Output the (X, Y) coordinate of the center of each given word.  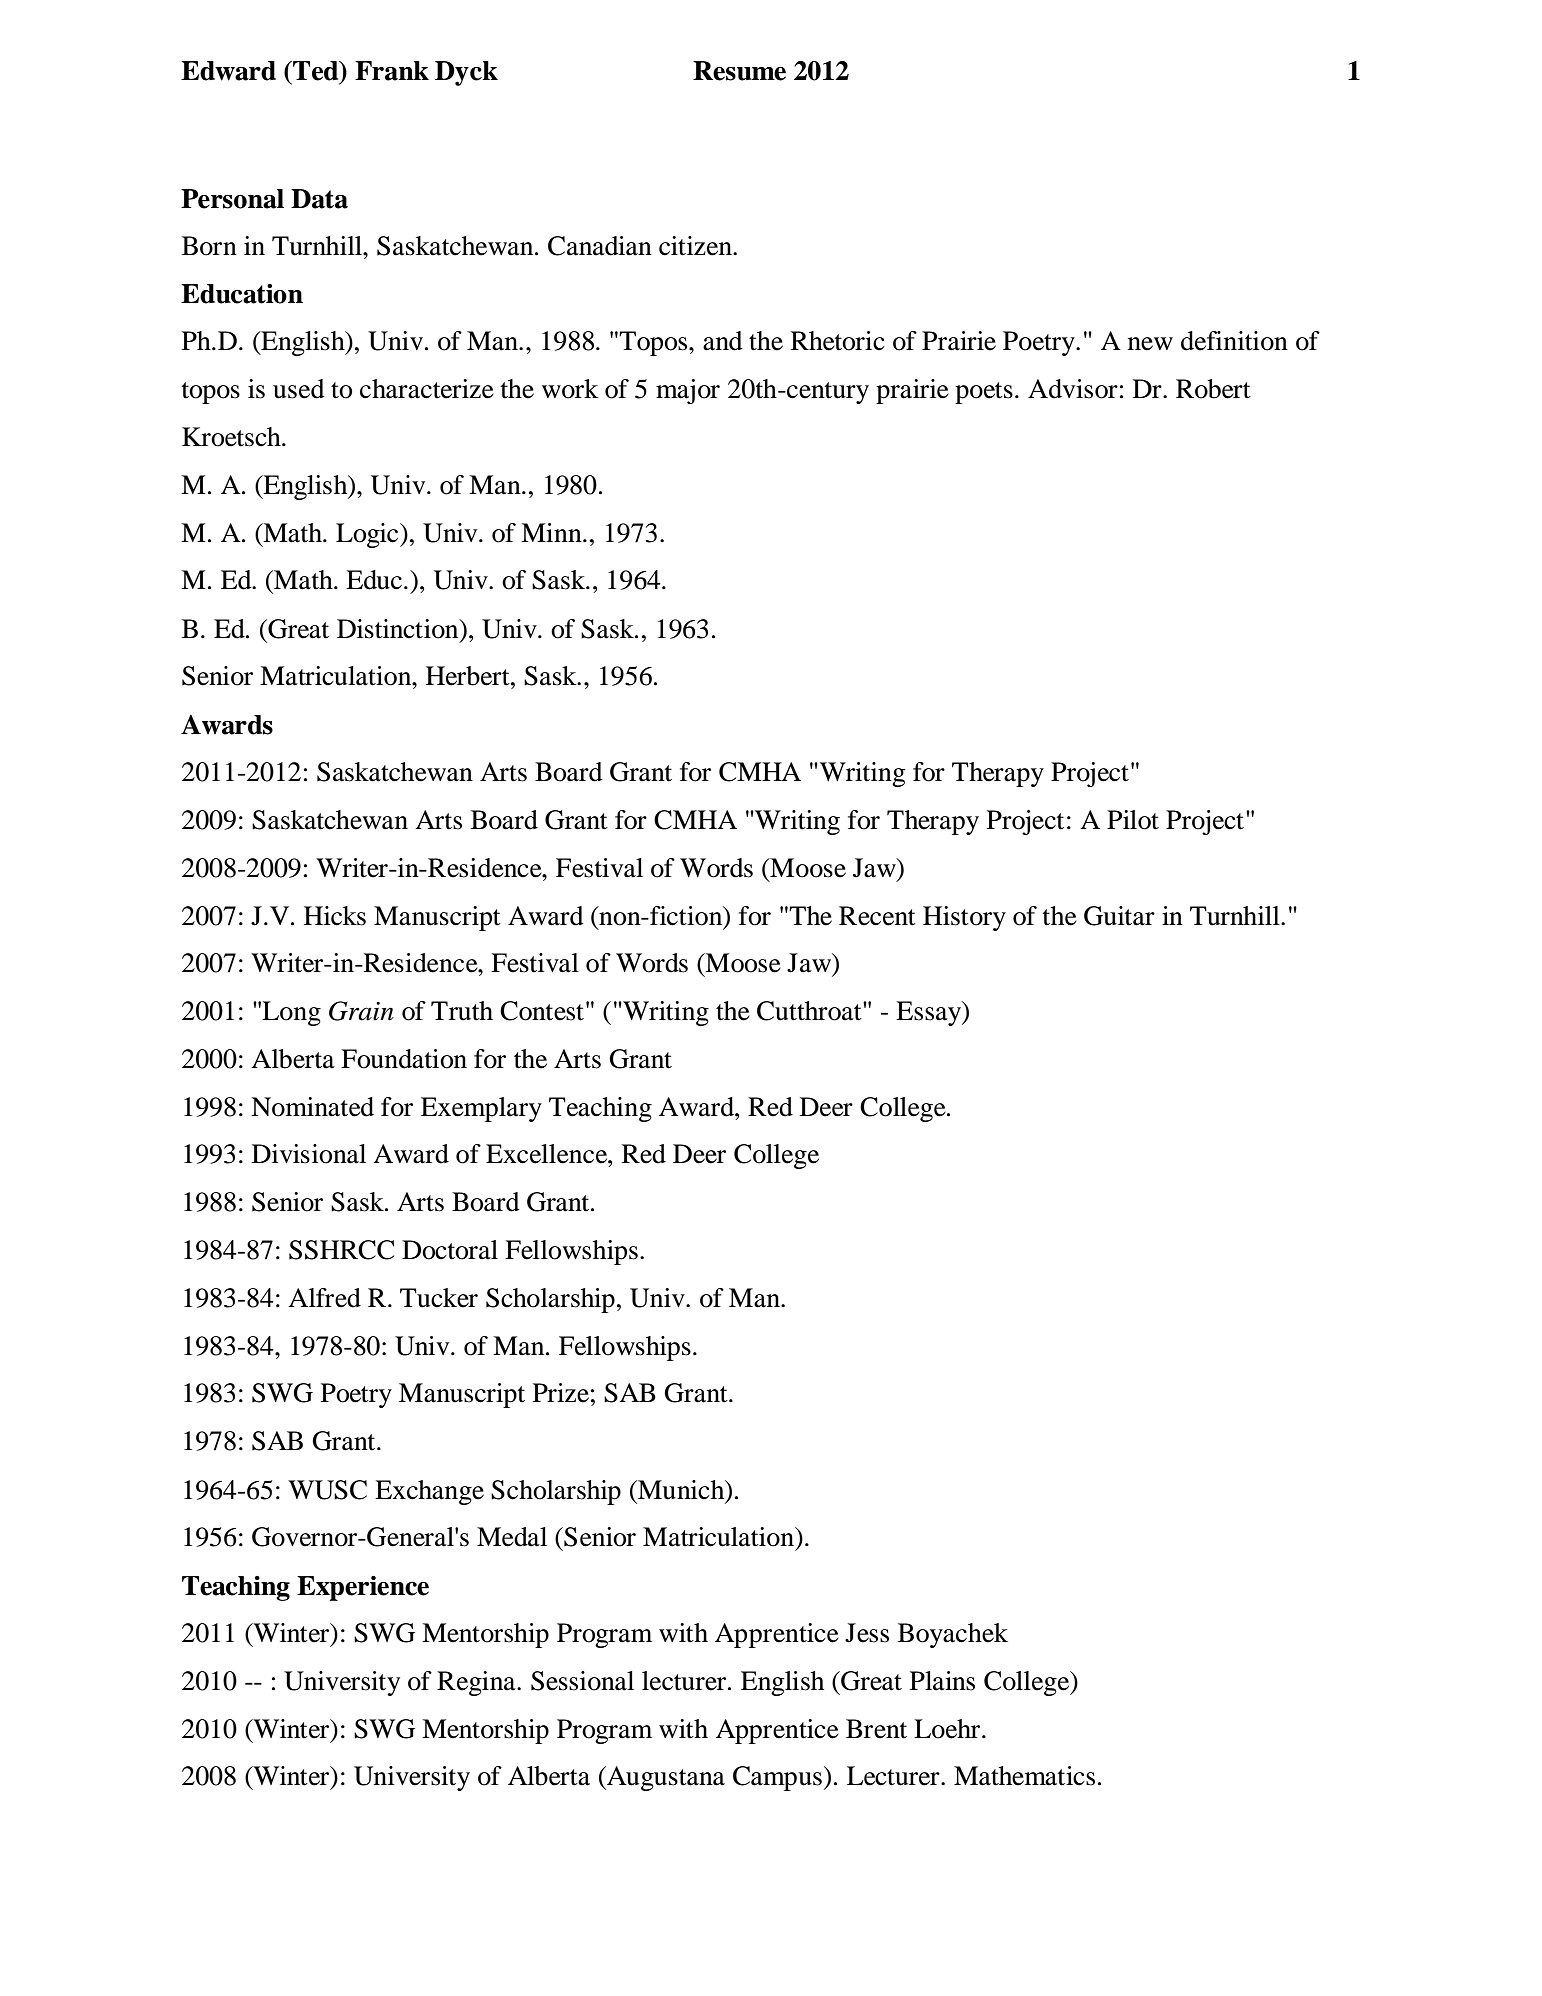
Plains (942, 1681)
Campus (777, 1778)
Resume (739, 71)
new (1150, 344)
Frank (392, 71)
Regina (477, 1683)
